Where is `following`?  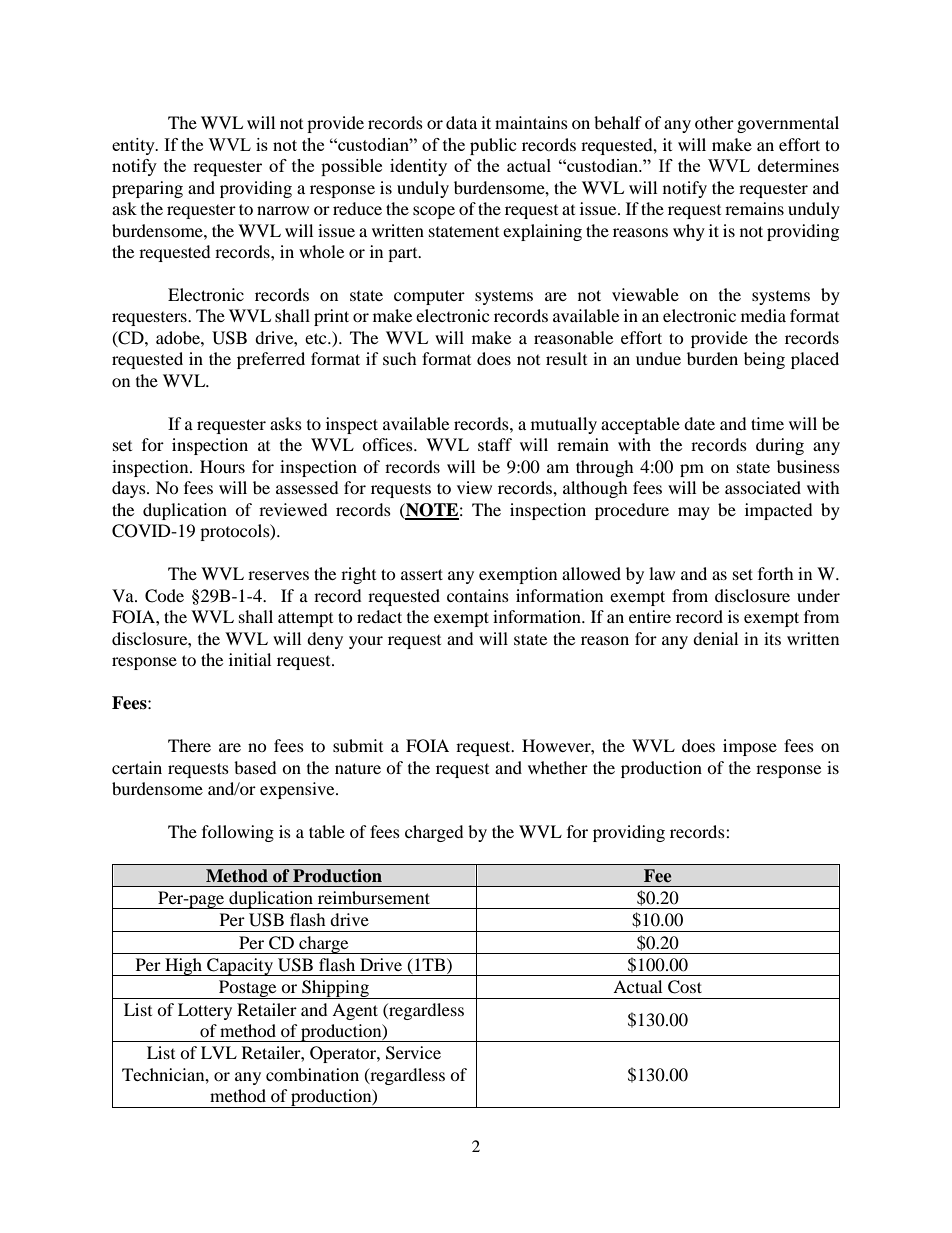
following is located at coordinates (238, 833).
